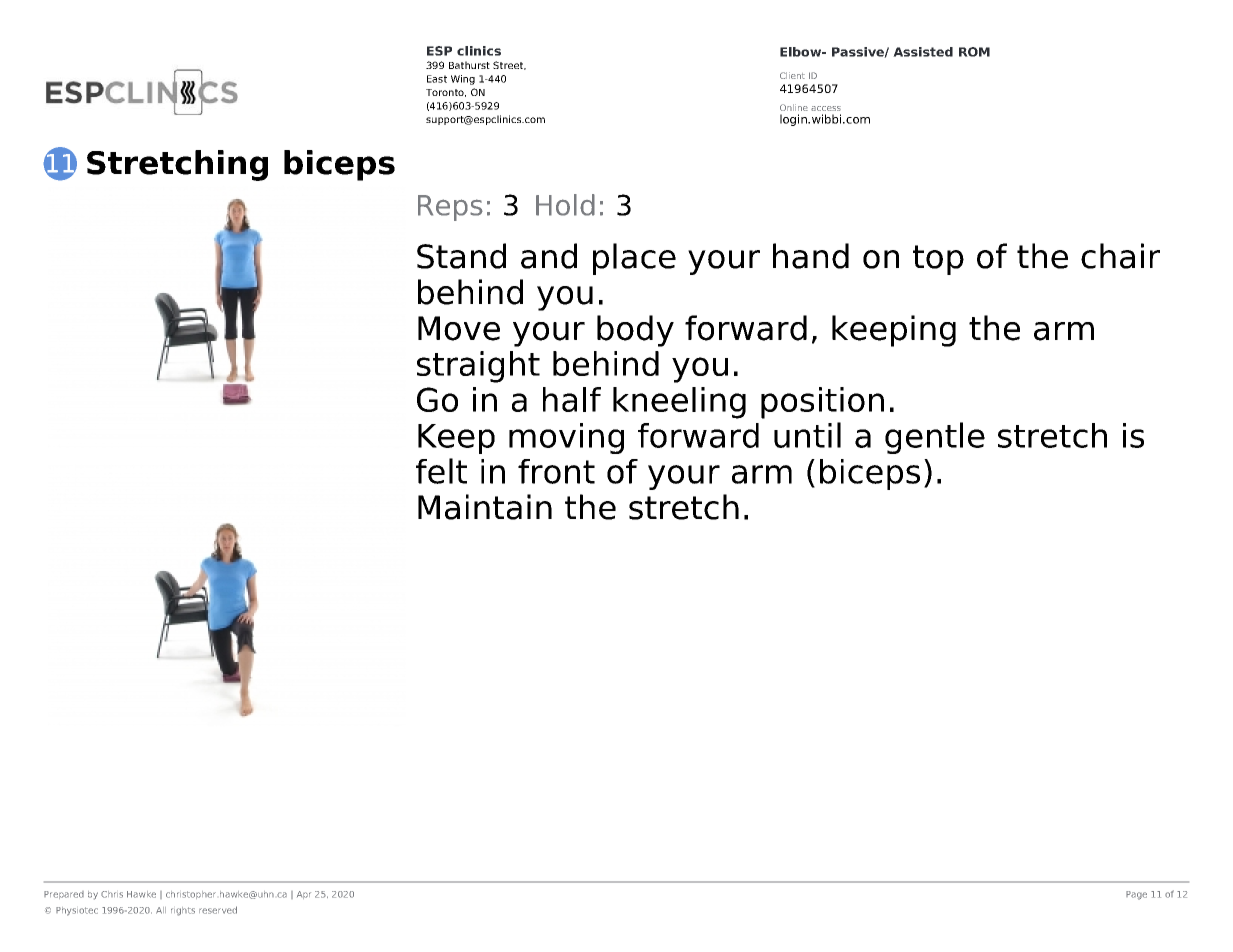 Image resolution: width=1233 pixels, height=952 pixels. What do you see at coordinates (183, 911) in the page?
I see `rights` at bounding box center [183, 911].
